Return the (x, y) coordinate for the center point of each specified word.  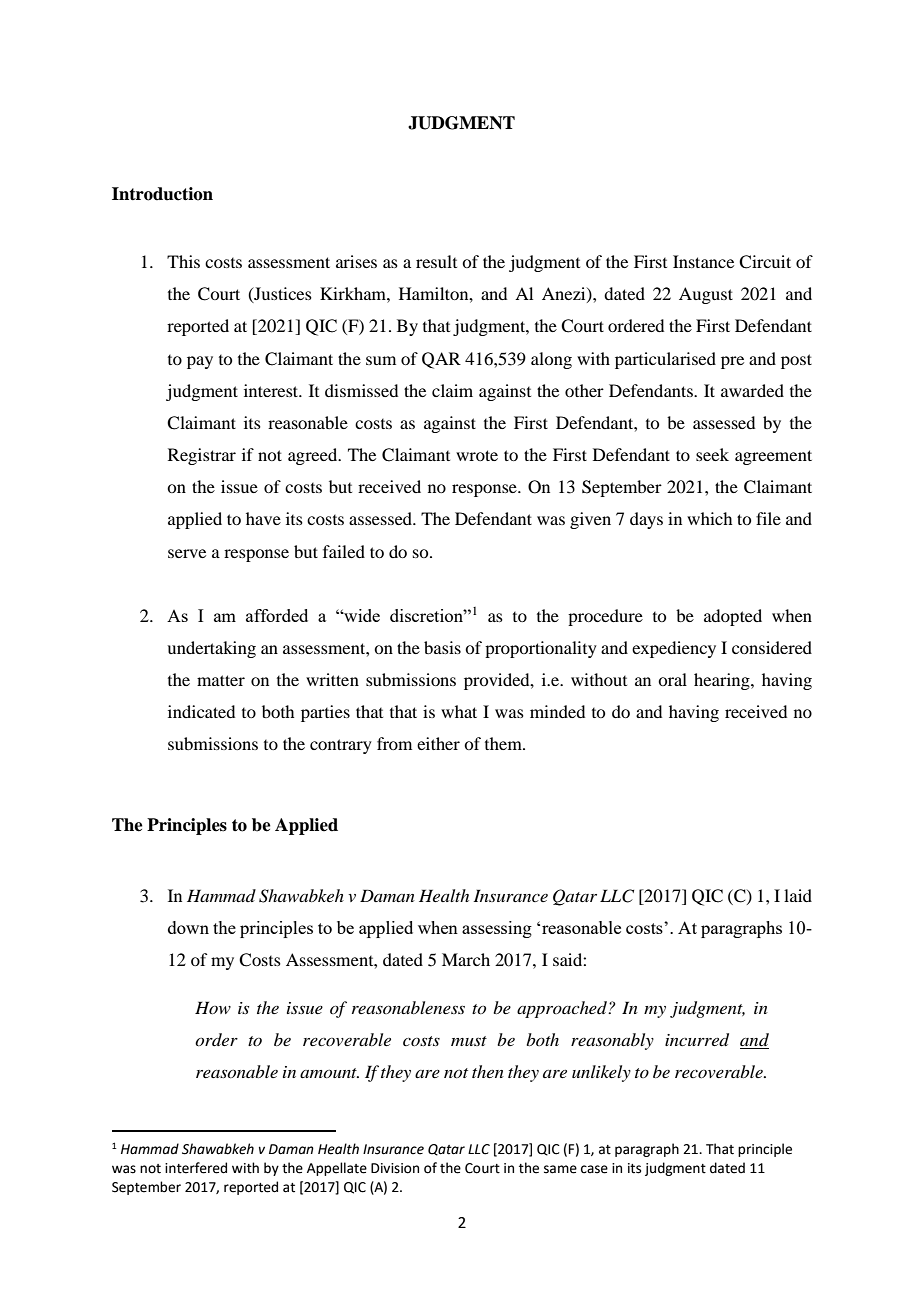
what (459, 711)
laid (798, 895)
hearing (723, 681)
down (188, 927)
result (436, 261)
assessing (497, 929)
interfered (196, 1168)
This (183, 261)
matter (221, 680)
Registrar (202, 456)
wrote (477, 455)
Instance (703, 261)
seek (712, 454)
